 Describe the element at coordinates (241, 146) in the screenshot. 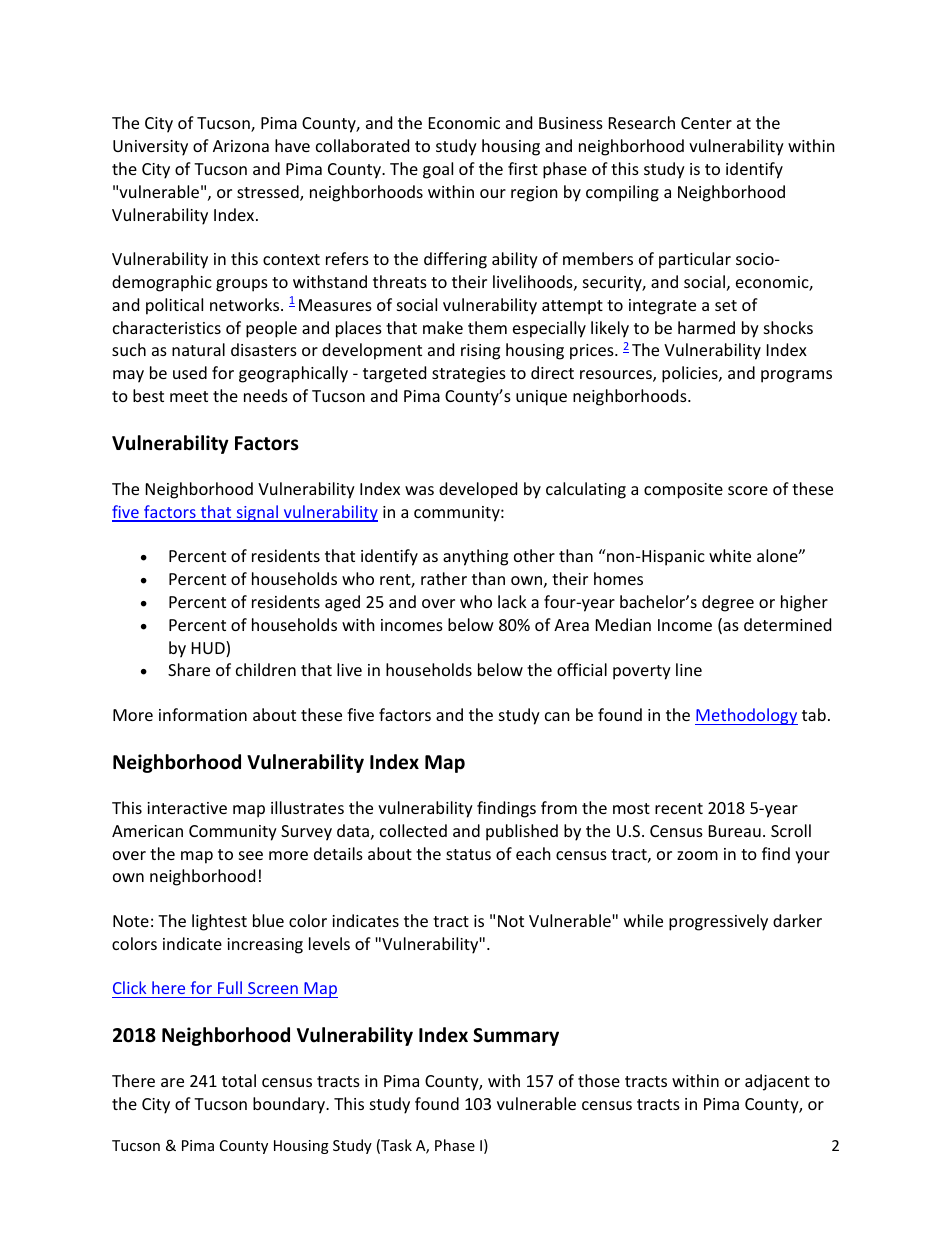

I see `Arizona` at that location.
